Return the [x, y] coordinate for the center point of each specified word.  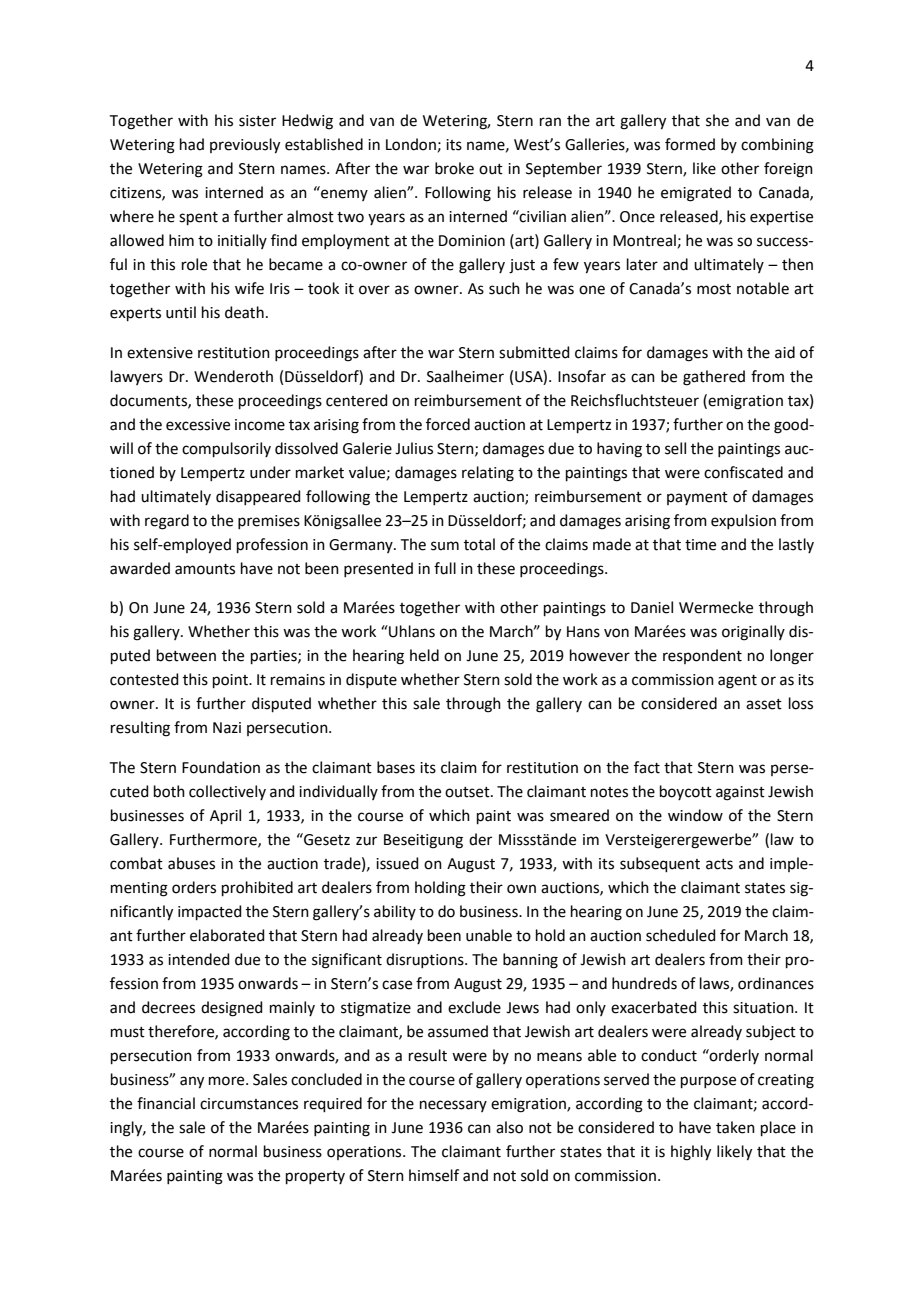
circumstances [249, 1104]
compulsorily [226, 449]
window [695, 815]
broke [454, 168]
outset [468, 792]
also [509, 1127]
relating [488, 474]
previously [245, 146]
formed [690, 144]
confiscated [743, 472]
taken [735, 1127]
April [225, 816]
